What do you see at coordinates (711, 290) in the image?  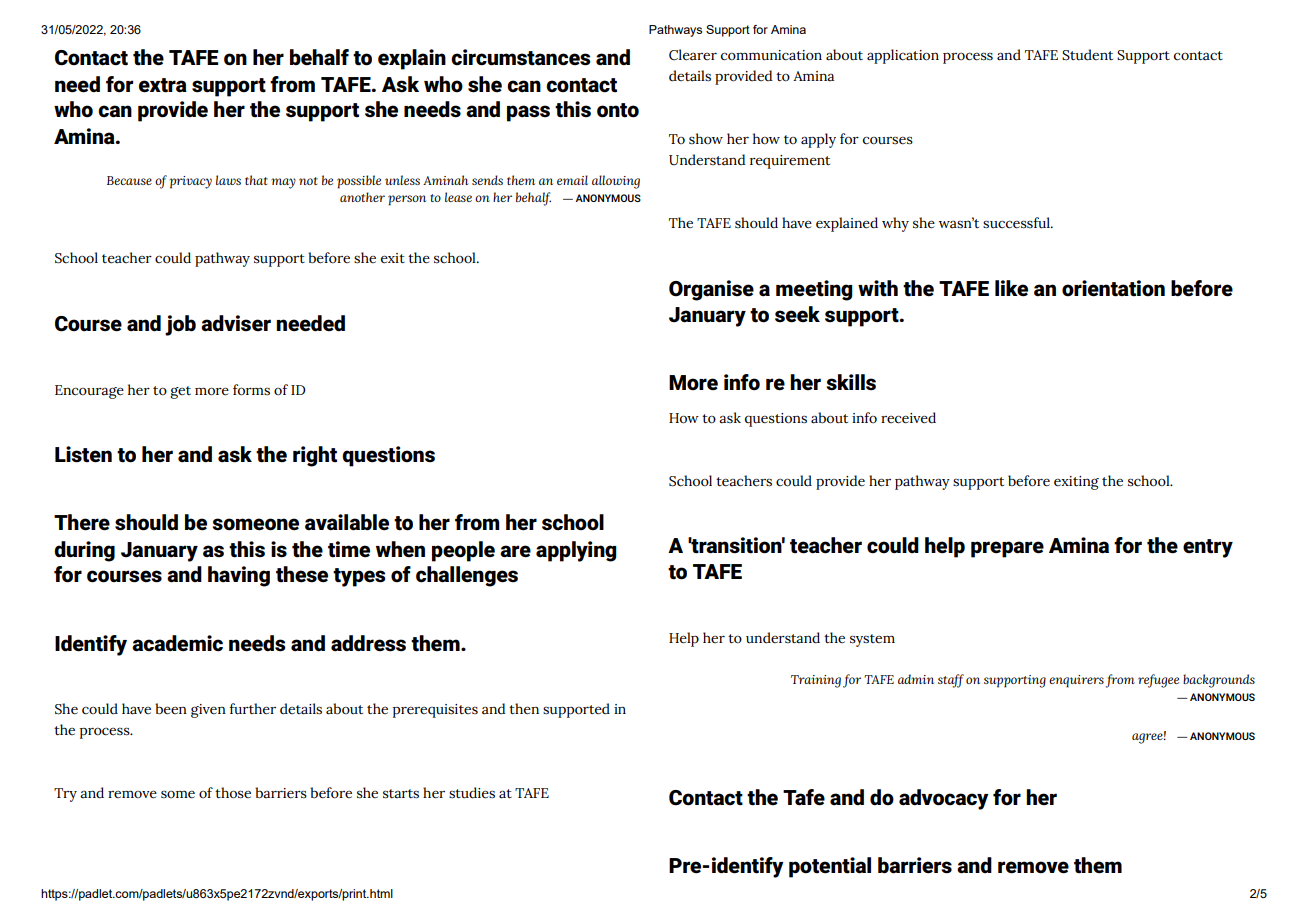 I see `Organise` at bounding box center [711, 290].
